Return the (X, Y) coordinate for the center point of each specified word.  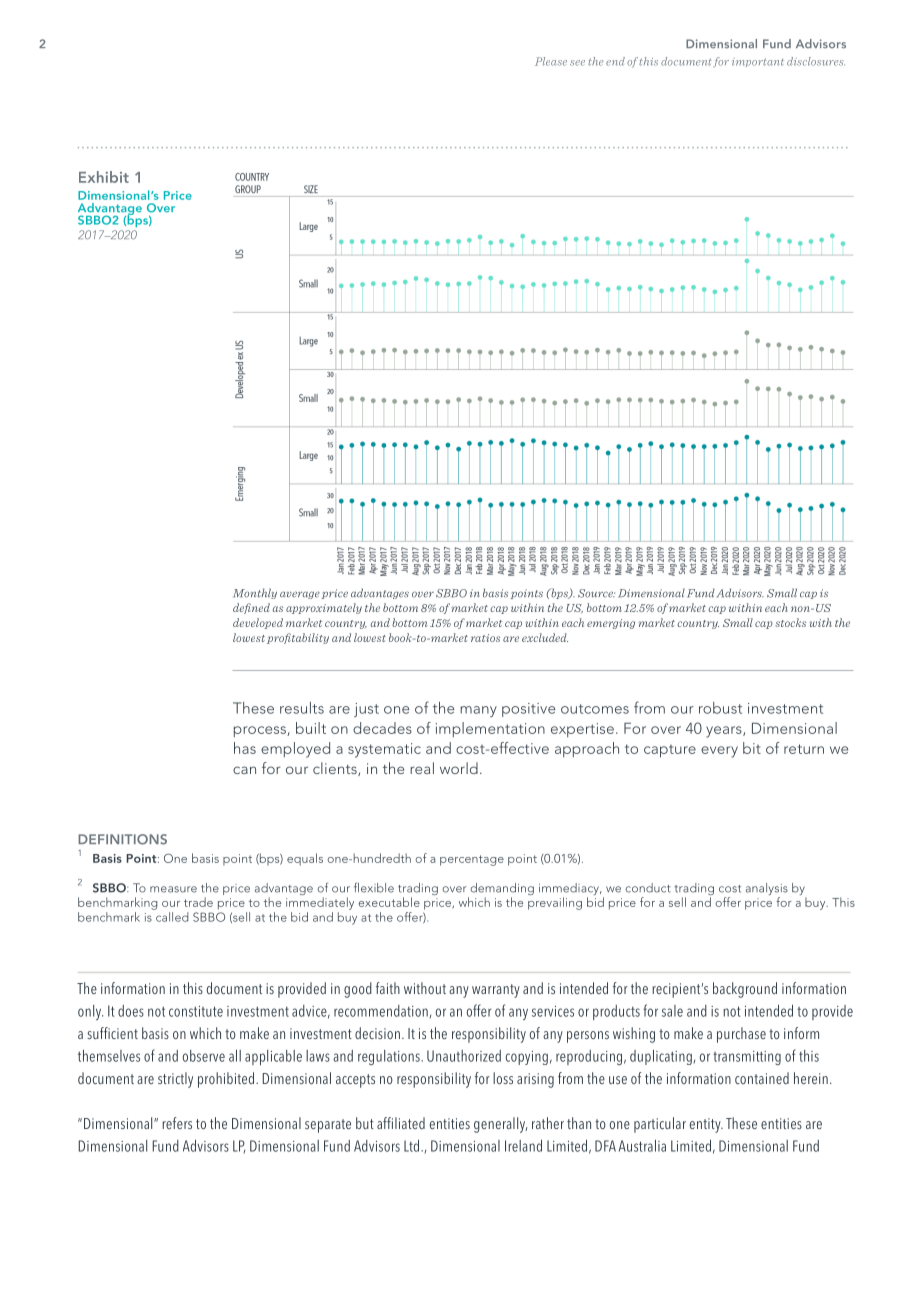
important (758, 62)
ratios (485, 638)
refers (177, 1123)
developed (258, 623)
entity (706, 1125)
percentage (472, 860)
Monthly (255, 593)
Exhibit (104, 177)
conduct (648, 888)
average (300, 595)
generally (501, 1125)
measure (173, 889)
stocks (790, 622)
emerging (611, 624)
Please (551, 61)
